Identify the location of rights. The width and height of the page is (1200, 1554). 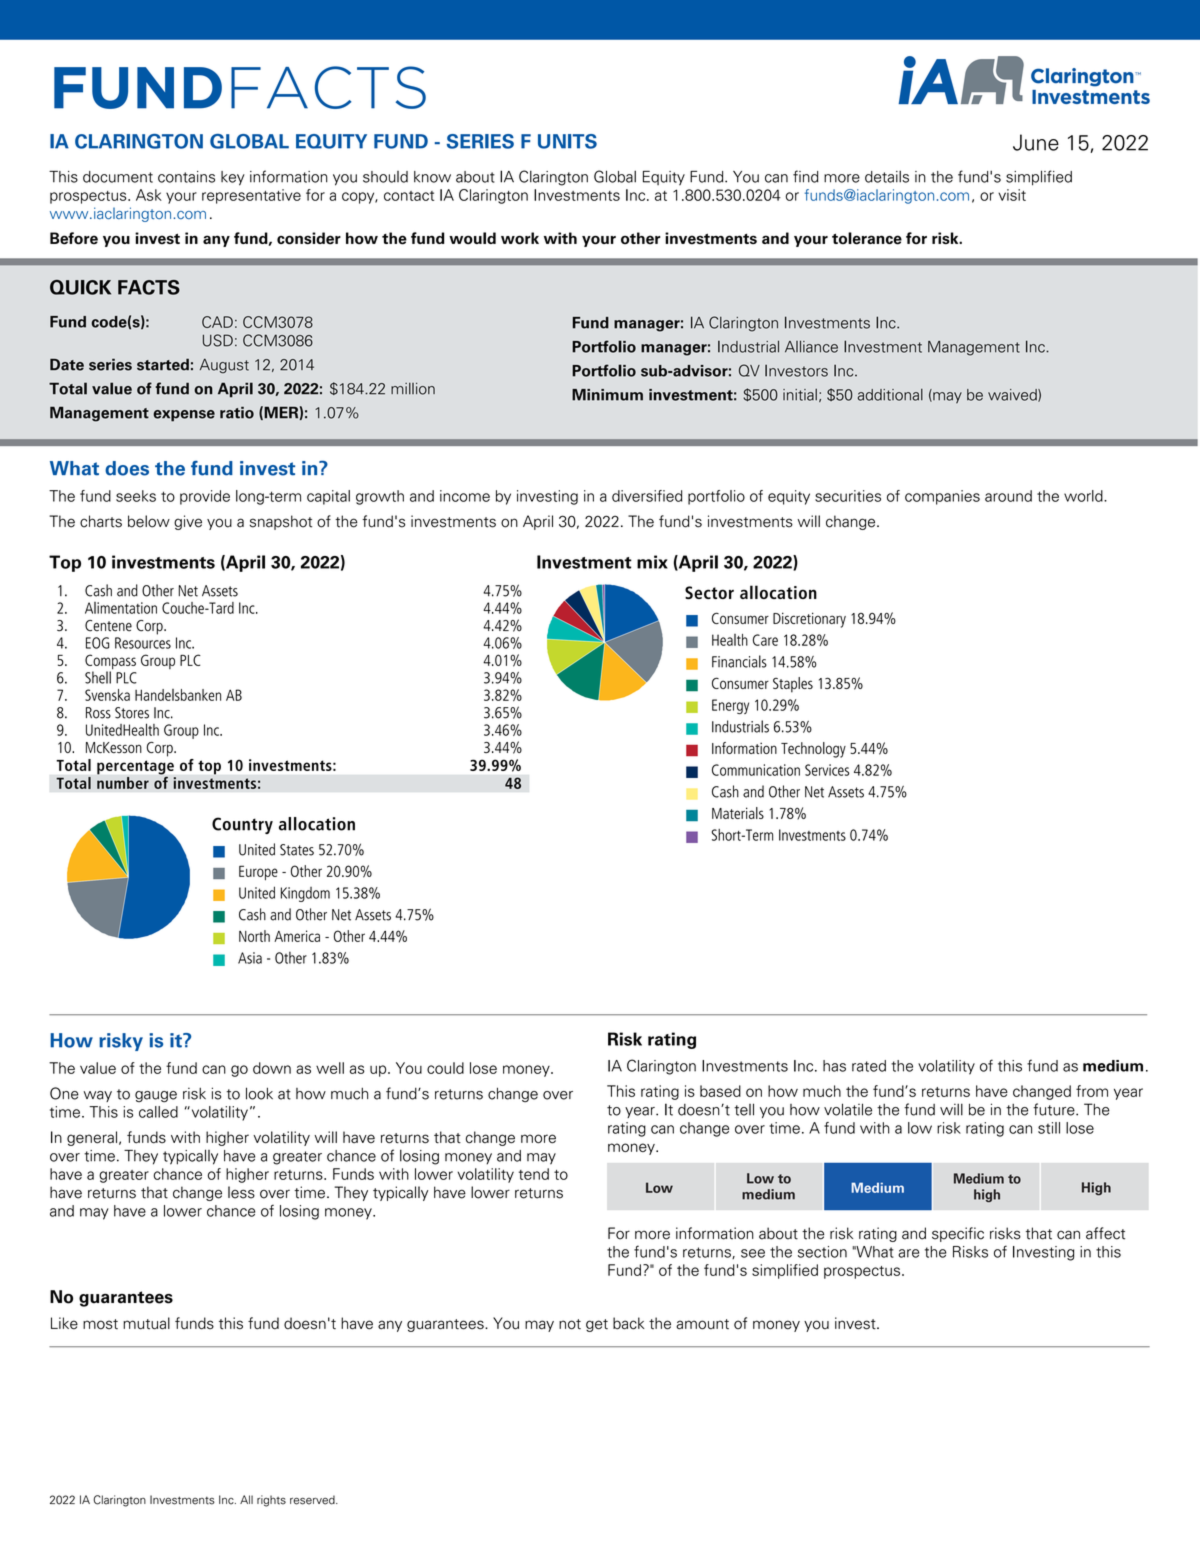
(271, 1501).
